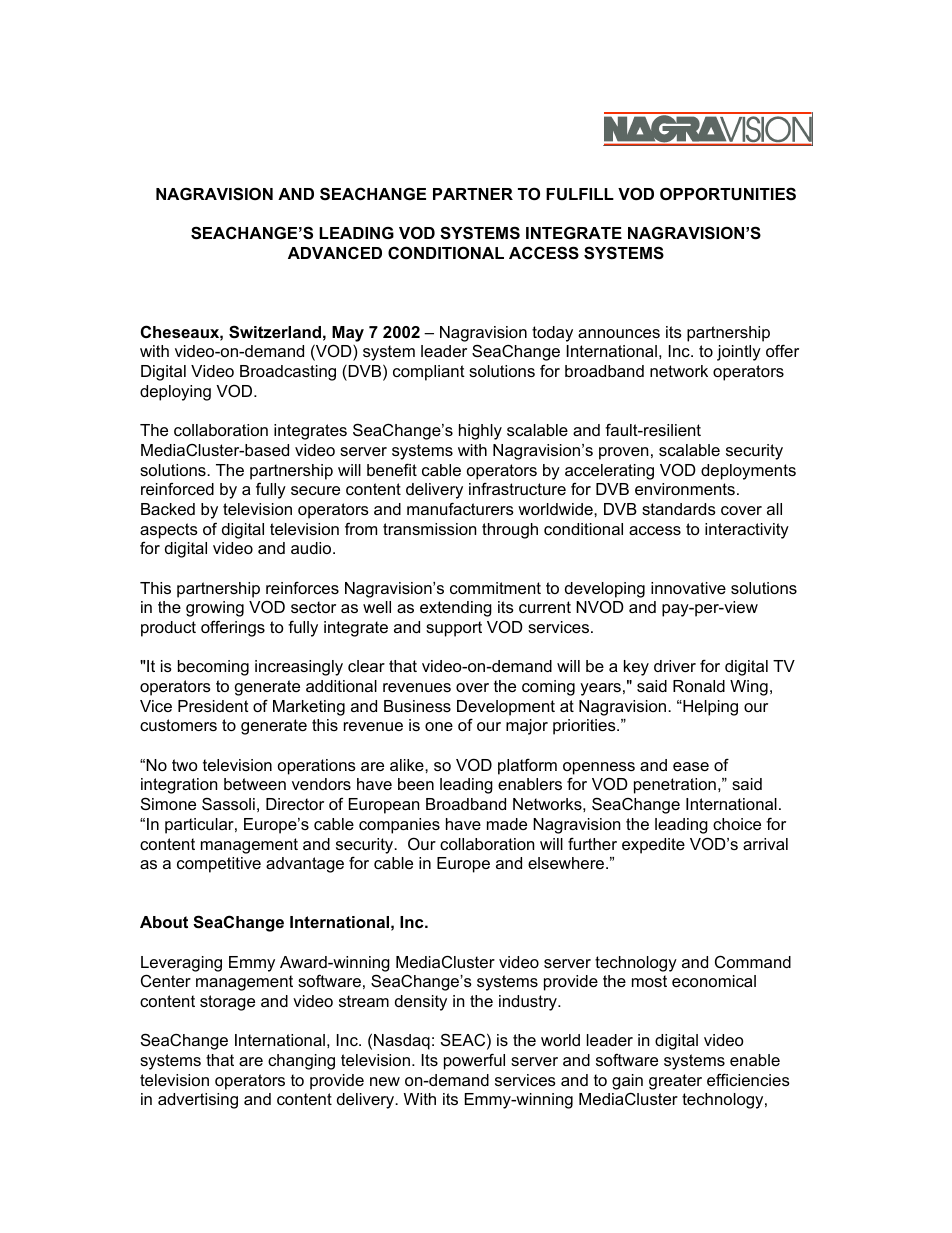 The width and height of the image is (952, 1233). What do you see at coordinates (580, 194) in the image?
I see `FULFILL` at bounding box center [580, 194].
